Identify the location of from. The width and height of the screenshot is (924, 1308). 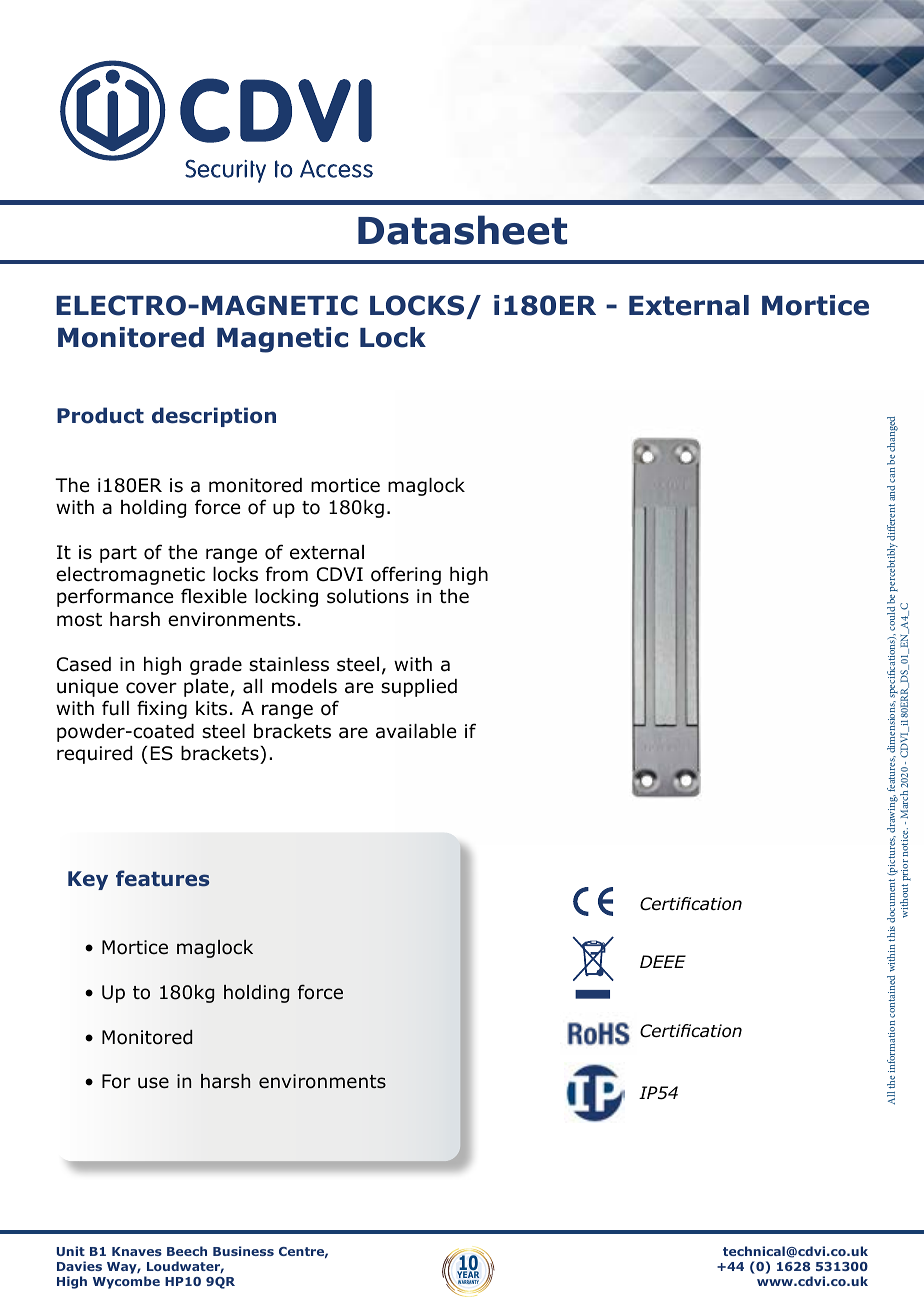
(287, 574).
